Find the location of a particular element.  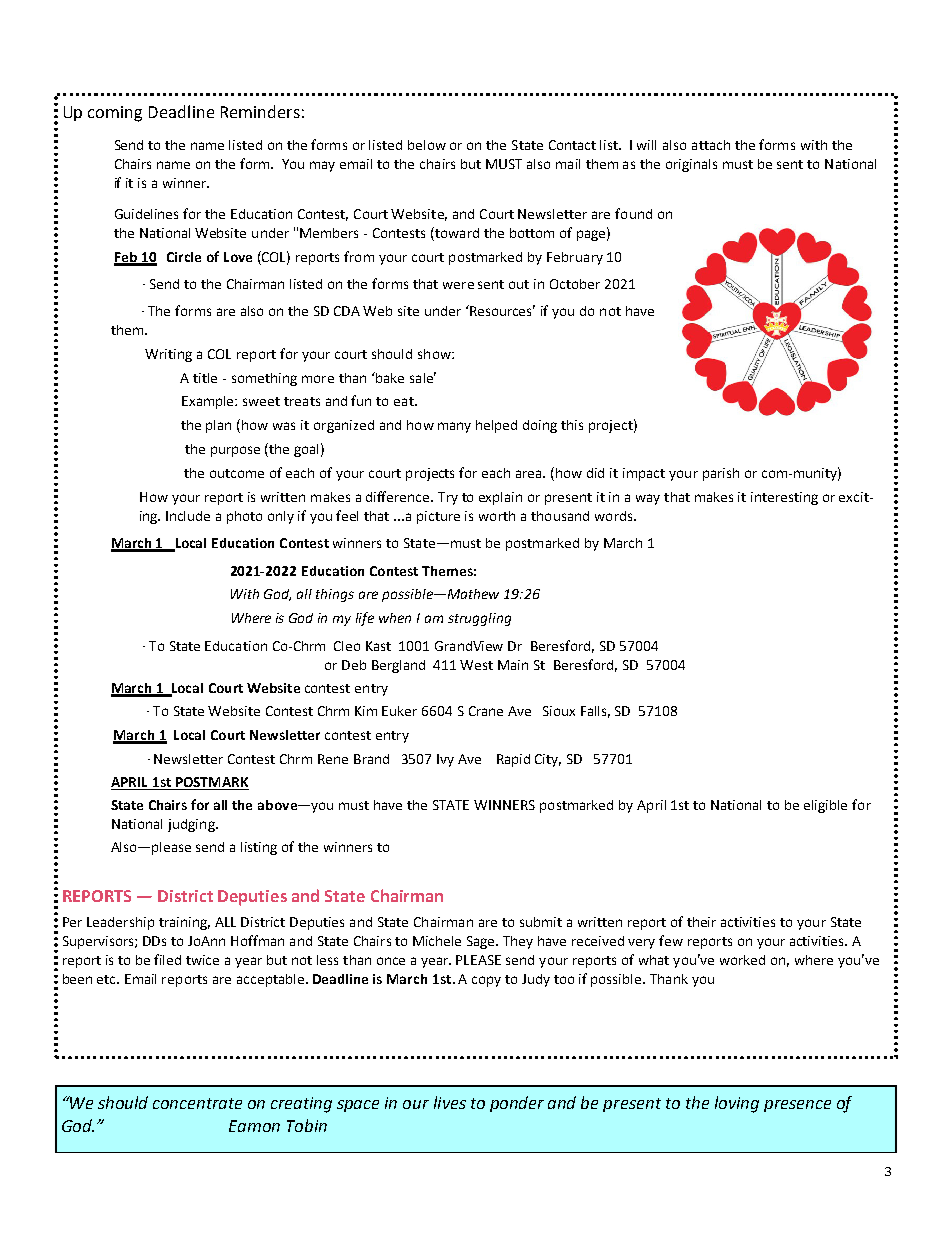

Writing is located at coordinates (168, 355).
